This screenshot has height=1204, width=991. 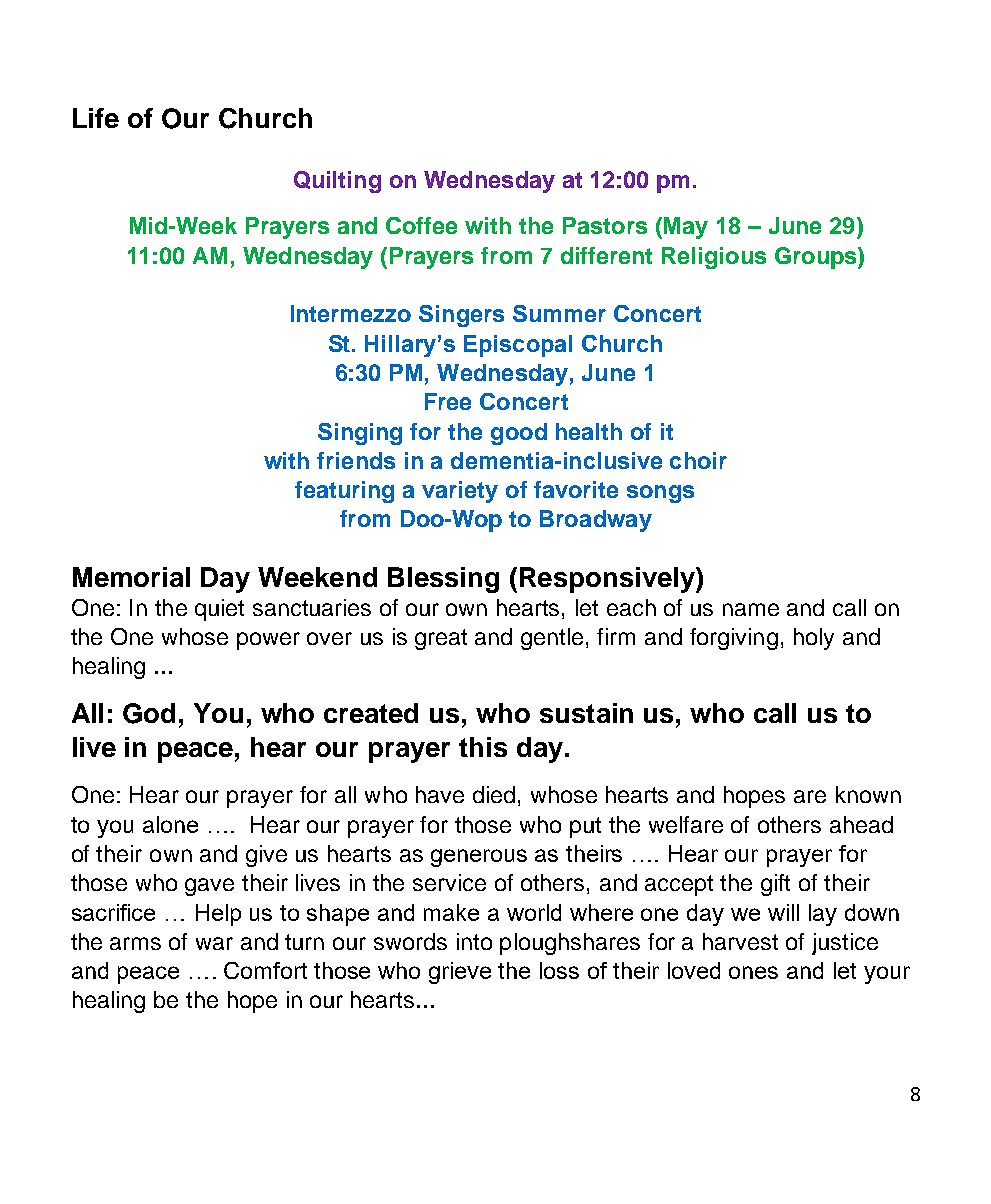 What do you see at coordinates (360, 434) in the screenshot?
I see `Singing` at bounding box center [360, 434].
